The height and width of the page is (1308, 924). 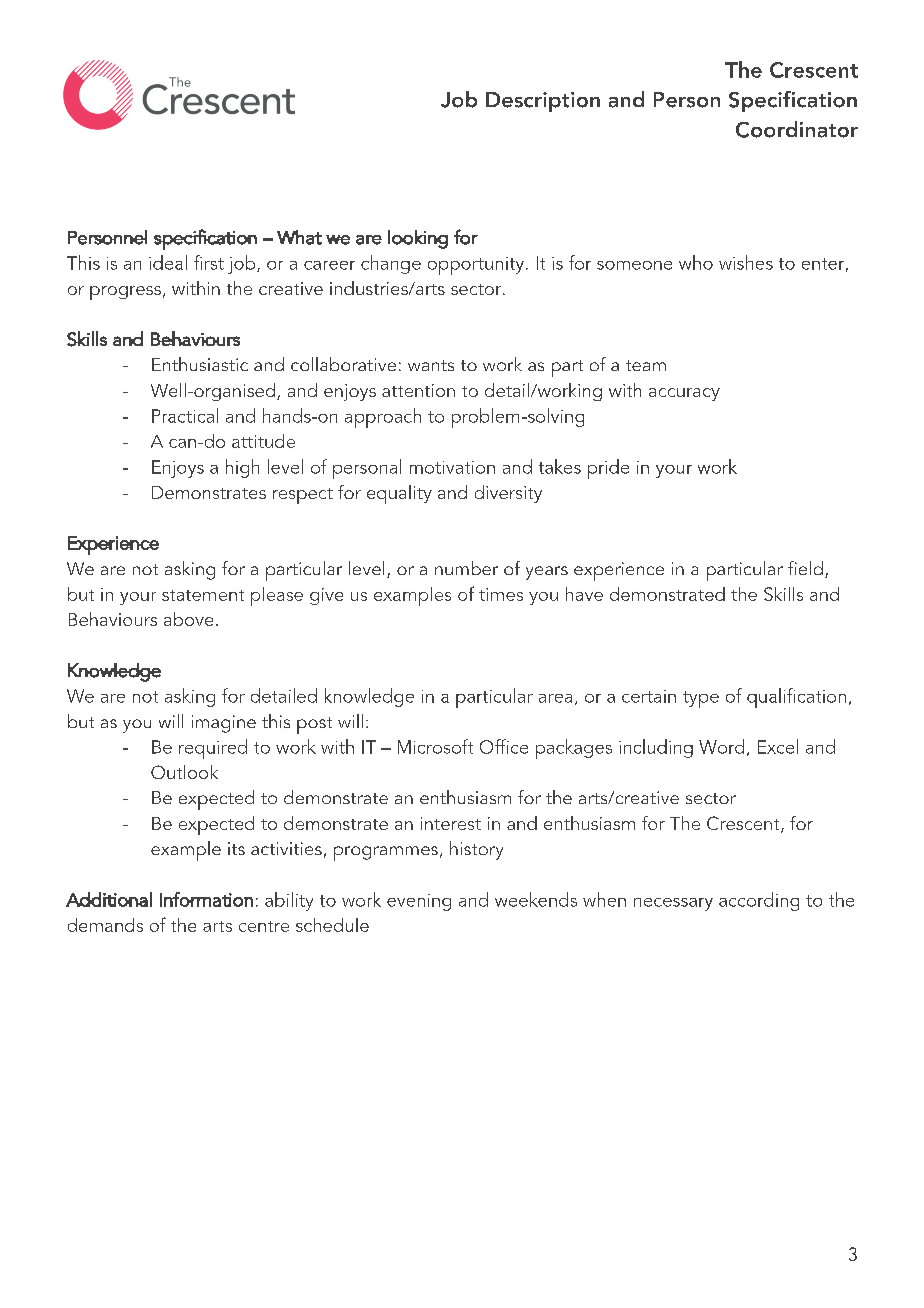 I want to click on Description, so click(x=543, y=102).
